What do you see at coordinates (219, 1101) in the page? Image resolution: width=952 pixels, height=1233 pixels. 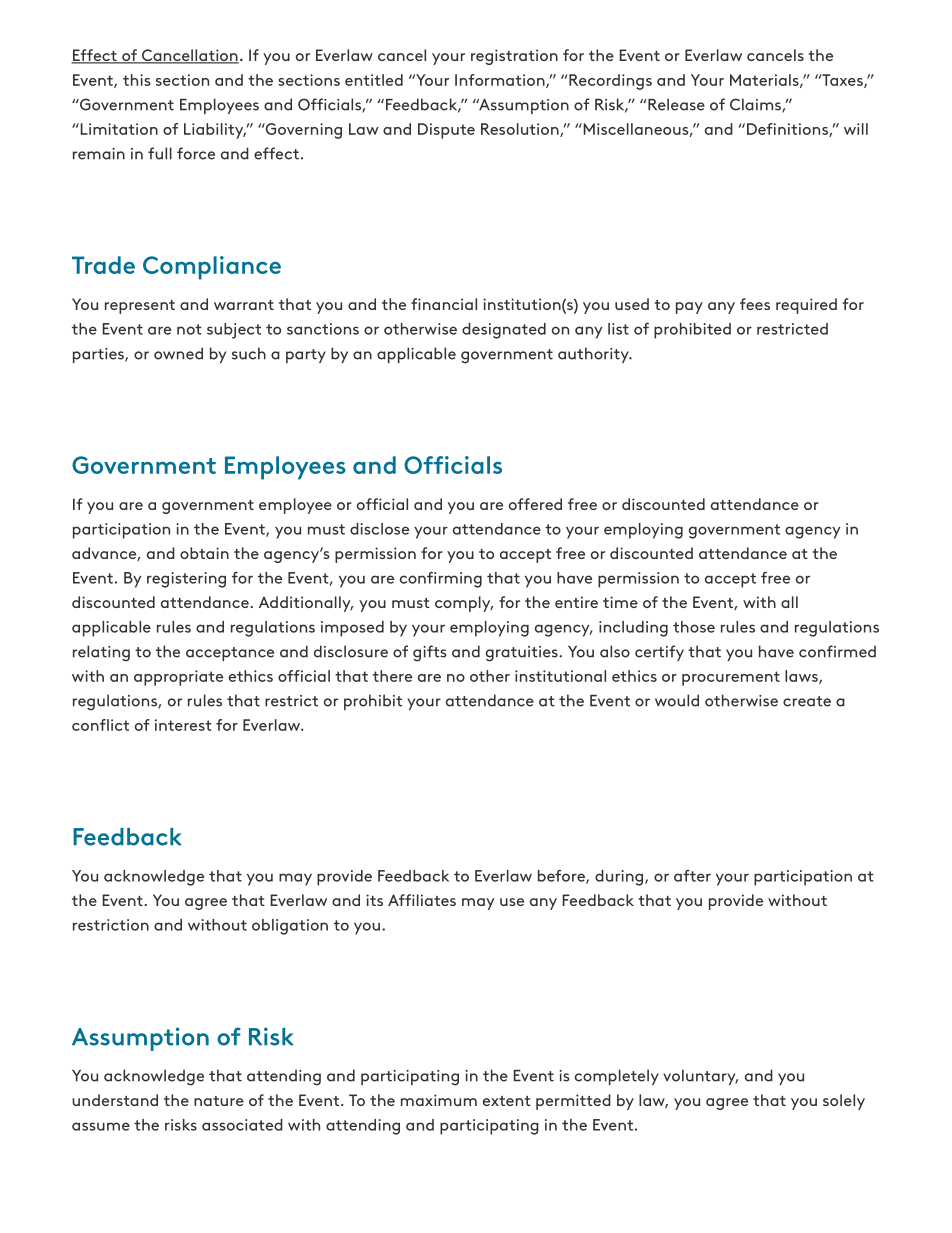 I see `nature` at bounding box center [219, 1101].
